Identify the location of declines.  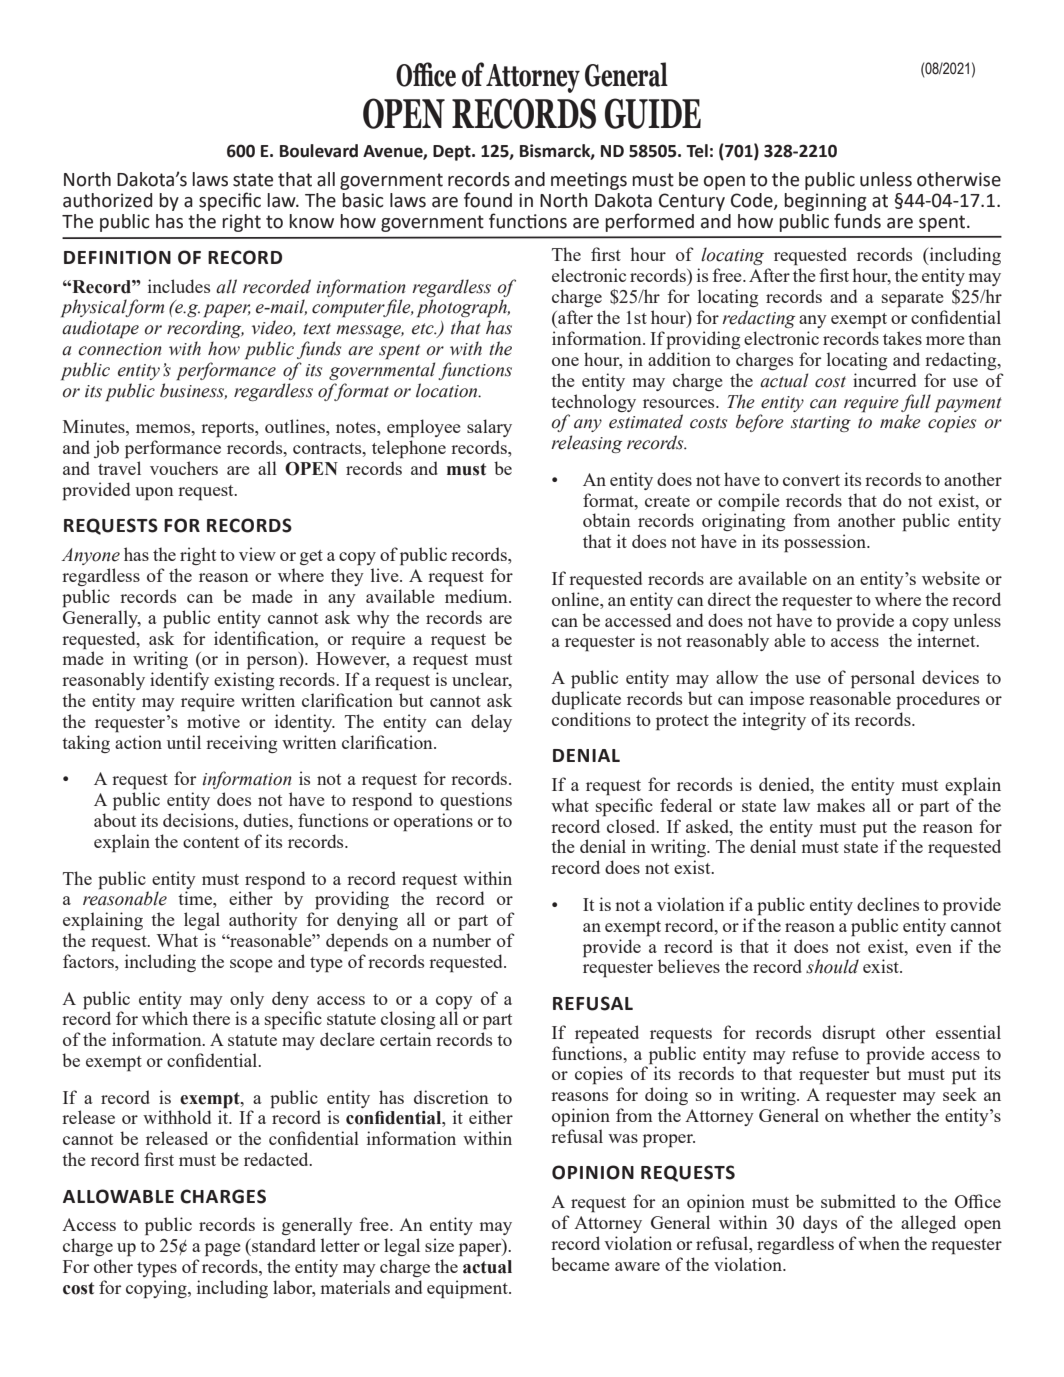
(888, 904).
